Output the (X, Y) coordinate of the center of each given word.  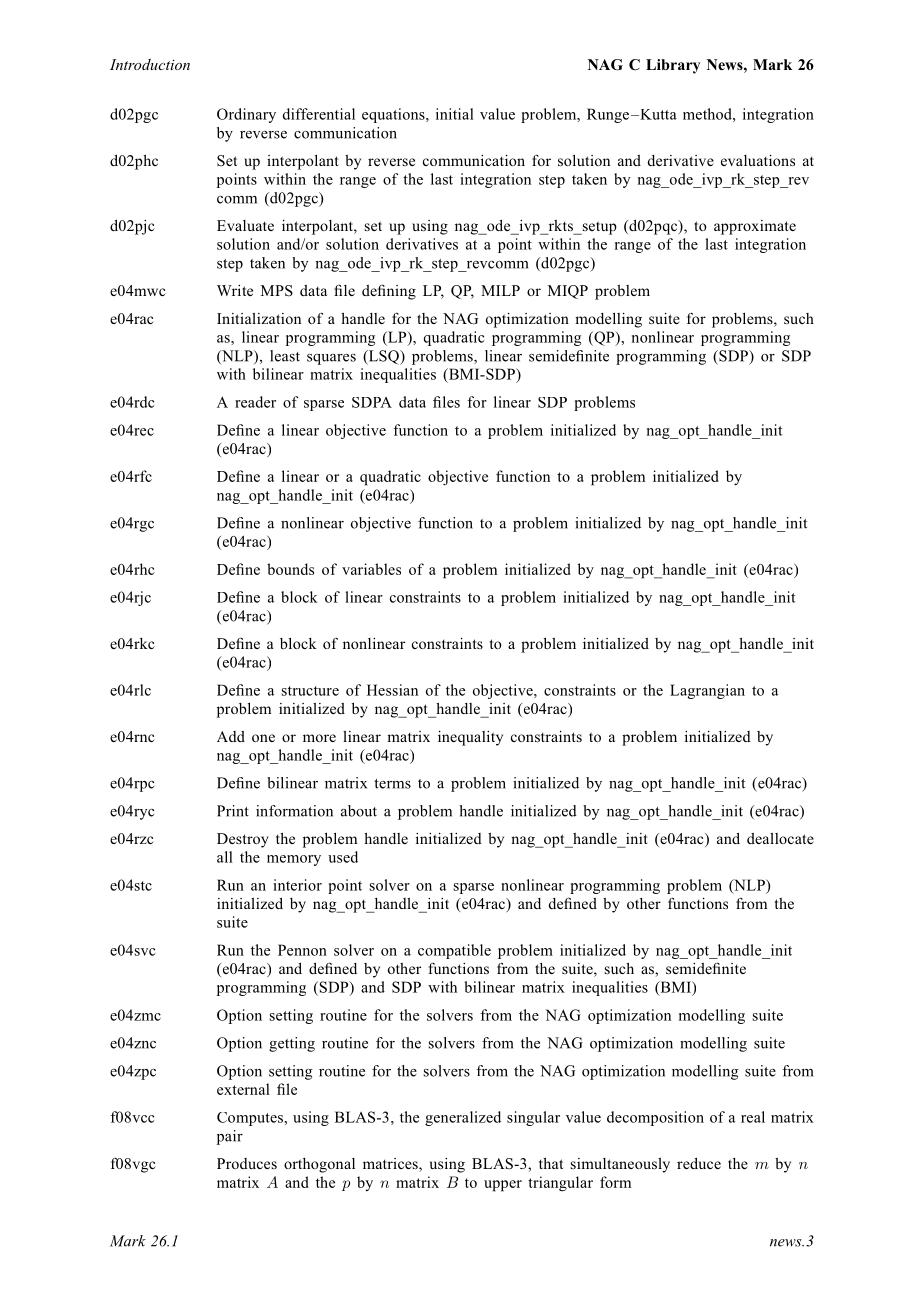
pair (230, 1137)
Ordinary (246, 115)
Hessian (392, 690)
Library (673, 66)
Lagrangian (707, 691)
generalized (463, 1118)
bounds (290, 569)
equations (394, 115)
